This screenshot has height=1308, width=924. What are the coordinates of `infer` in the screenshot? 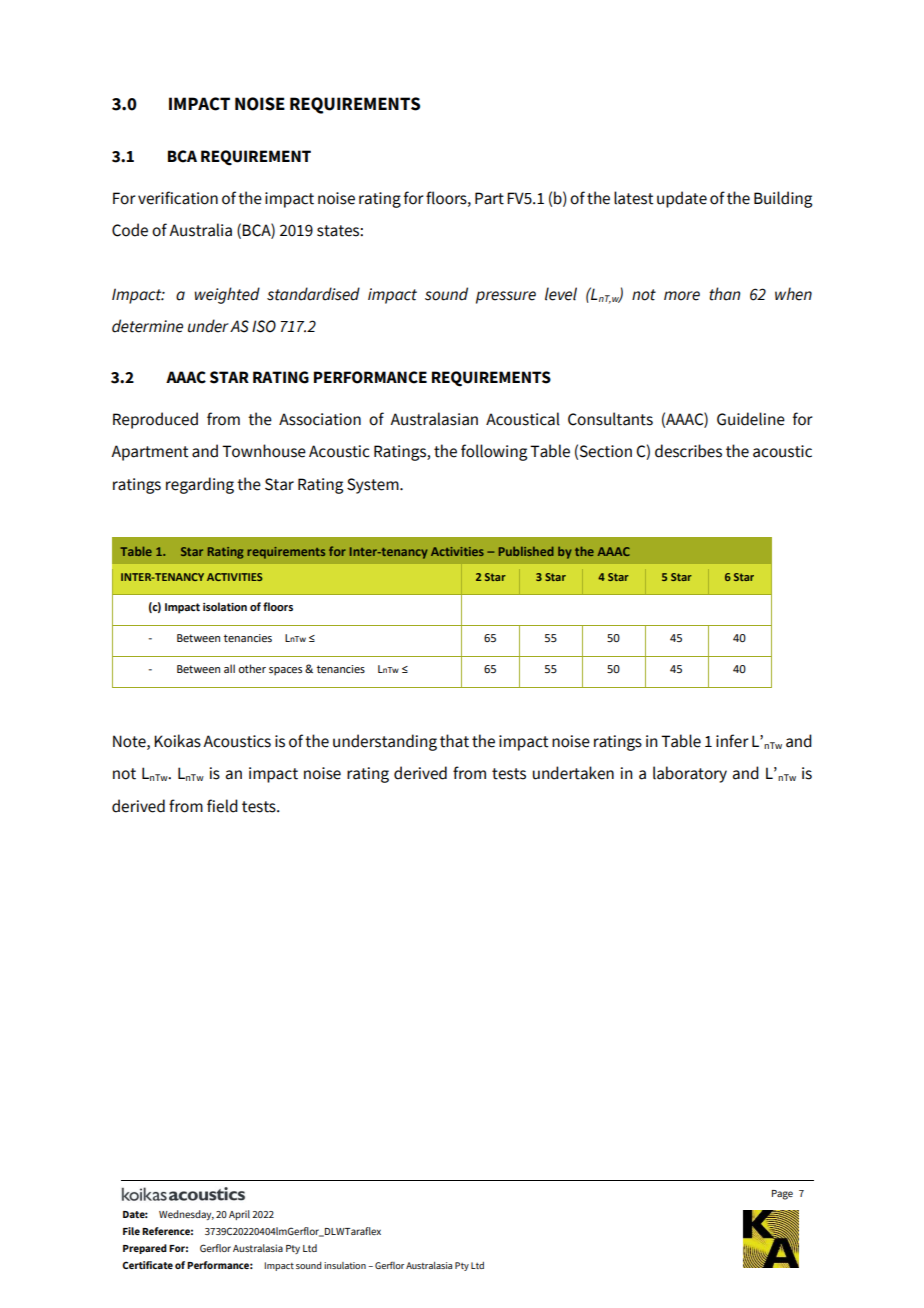 It's located at (732, 741).
